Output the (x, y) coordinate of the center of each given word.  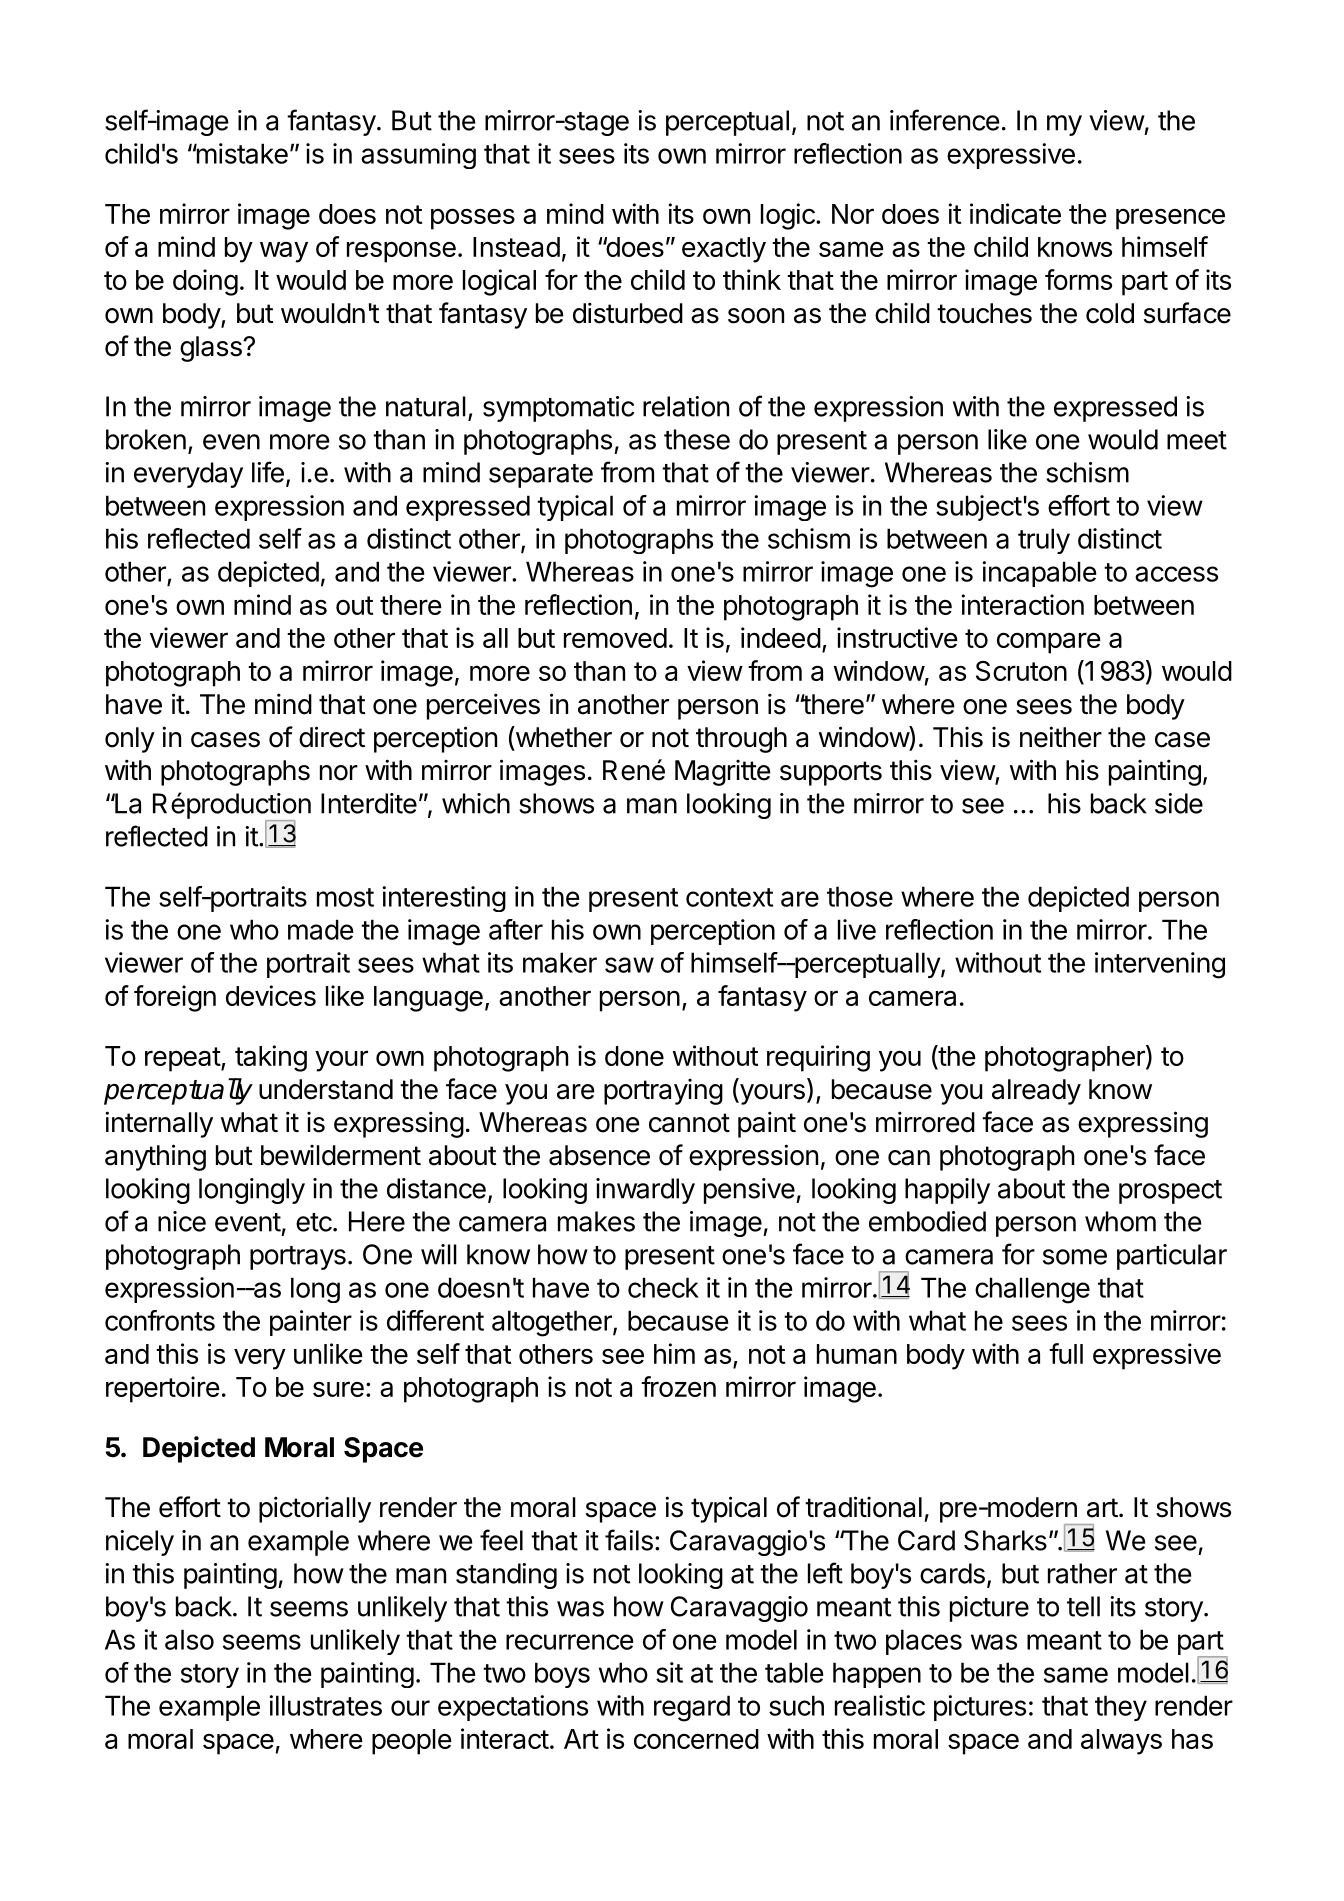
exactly (724, 250)
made (321, 929)
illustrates (325, 1705)
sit (669, 1672)
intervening (1160, 965)
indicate (1015, 213)
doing (205, 282)
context (729, 897)
